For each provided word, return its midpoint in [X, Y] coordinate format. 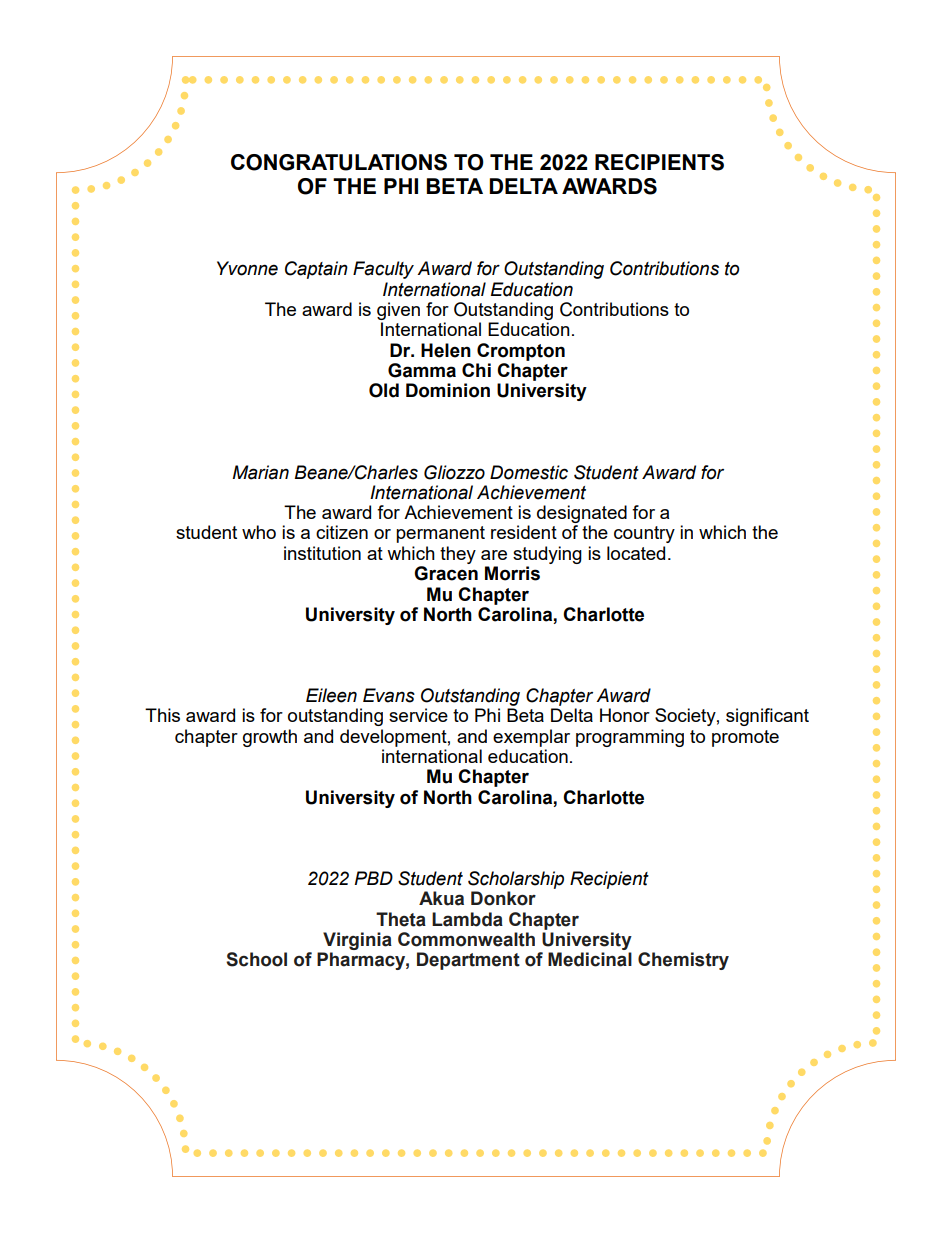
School [256, 959]
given [398, 311]
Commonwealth [466, 939]
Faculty [383, 270]
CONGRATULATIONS [339, 162]
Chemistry [683, 961]
